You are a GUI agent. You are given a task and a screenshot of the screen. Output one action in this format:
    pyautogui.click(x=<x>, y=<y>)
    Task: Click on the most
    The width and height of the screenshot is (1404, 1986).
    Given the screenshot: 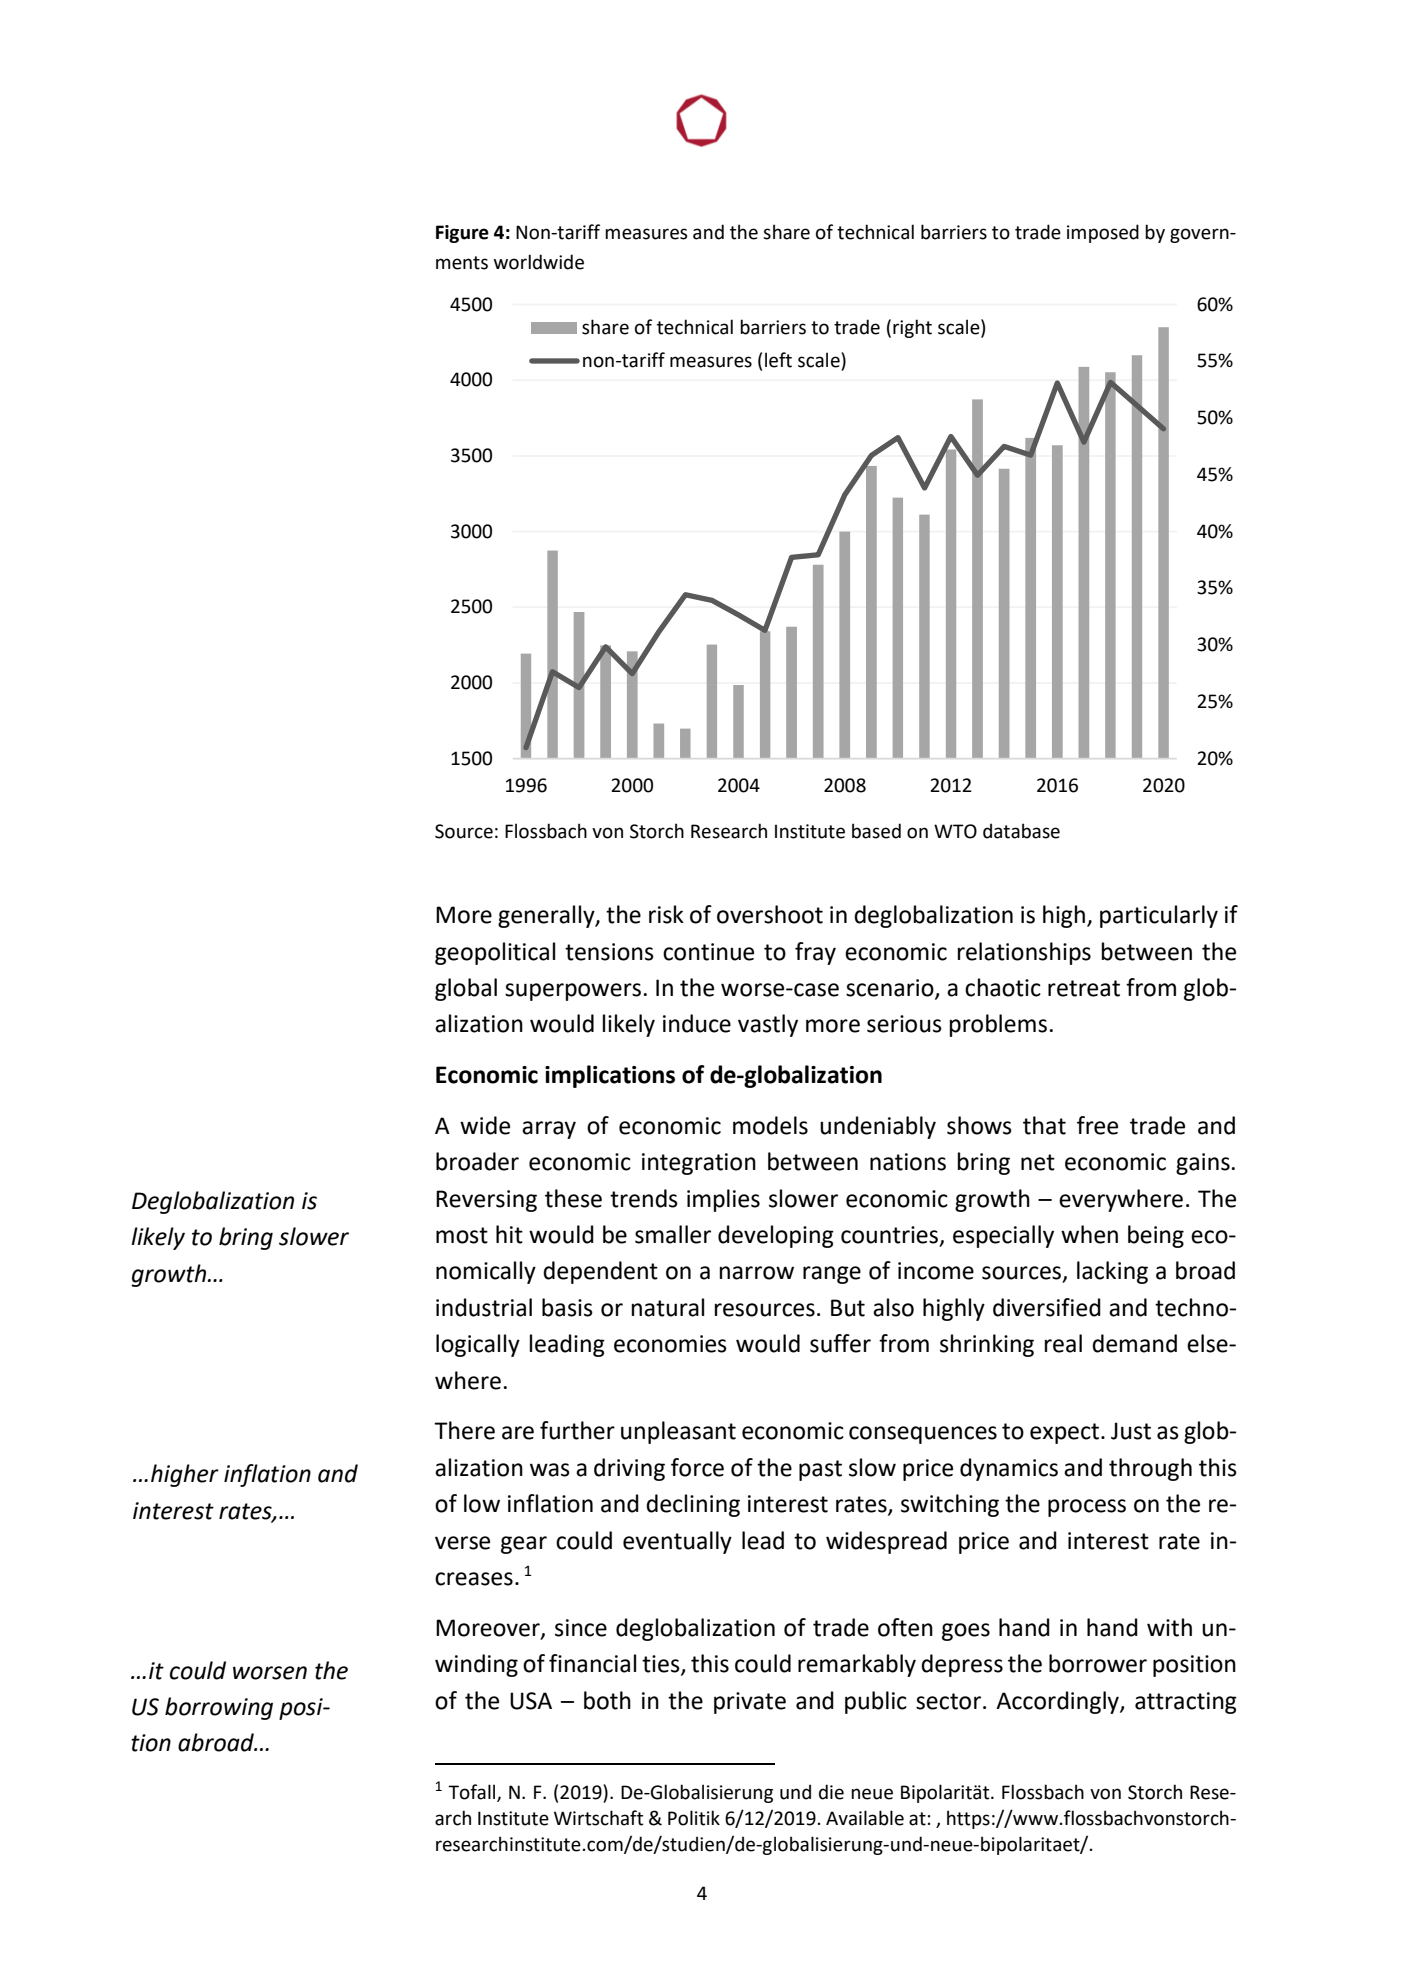 What is the action you would take?
    pyautogui.click(x=462, y=1235)
